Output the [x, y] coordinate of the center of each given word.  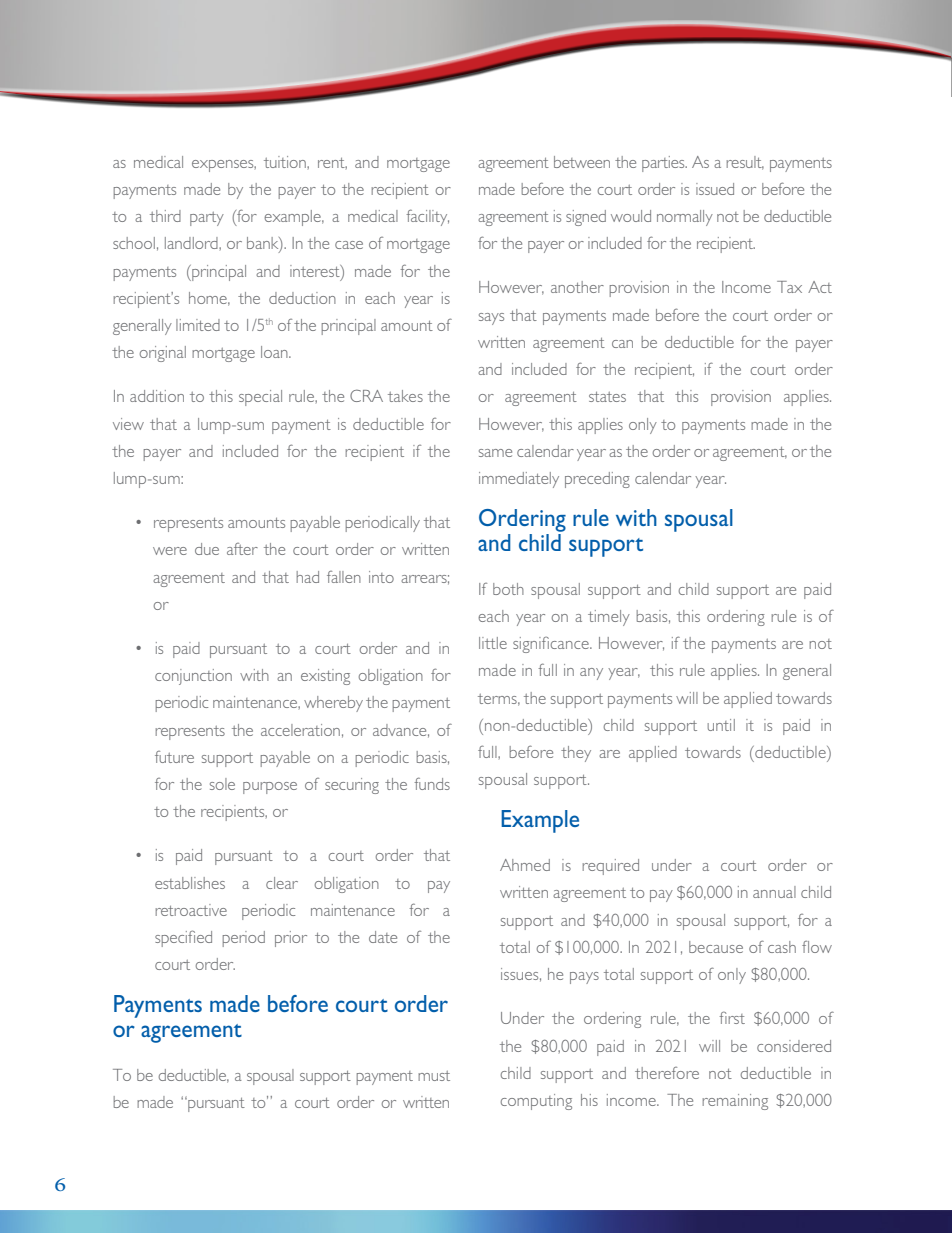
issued [715, 189]
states [607, 397]
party [207, 219]
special [260, 398]
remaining [735, 1102]
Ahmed [525, 865]
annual [774, 892]
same [495, 453]
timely [609, 618]
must [434, 1076]
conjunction [193, 677]
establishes [190, 883]
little [493, 643]
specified [183, 938]
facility [427, 217]
